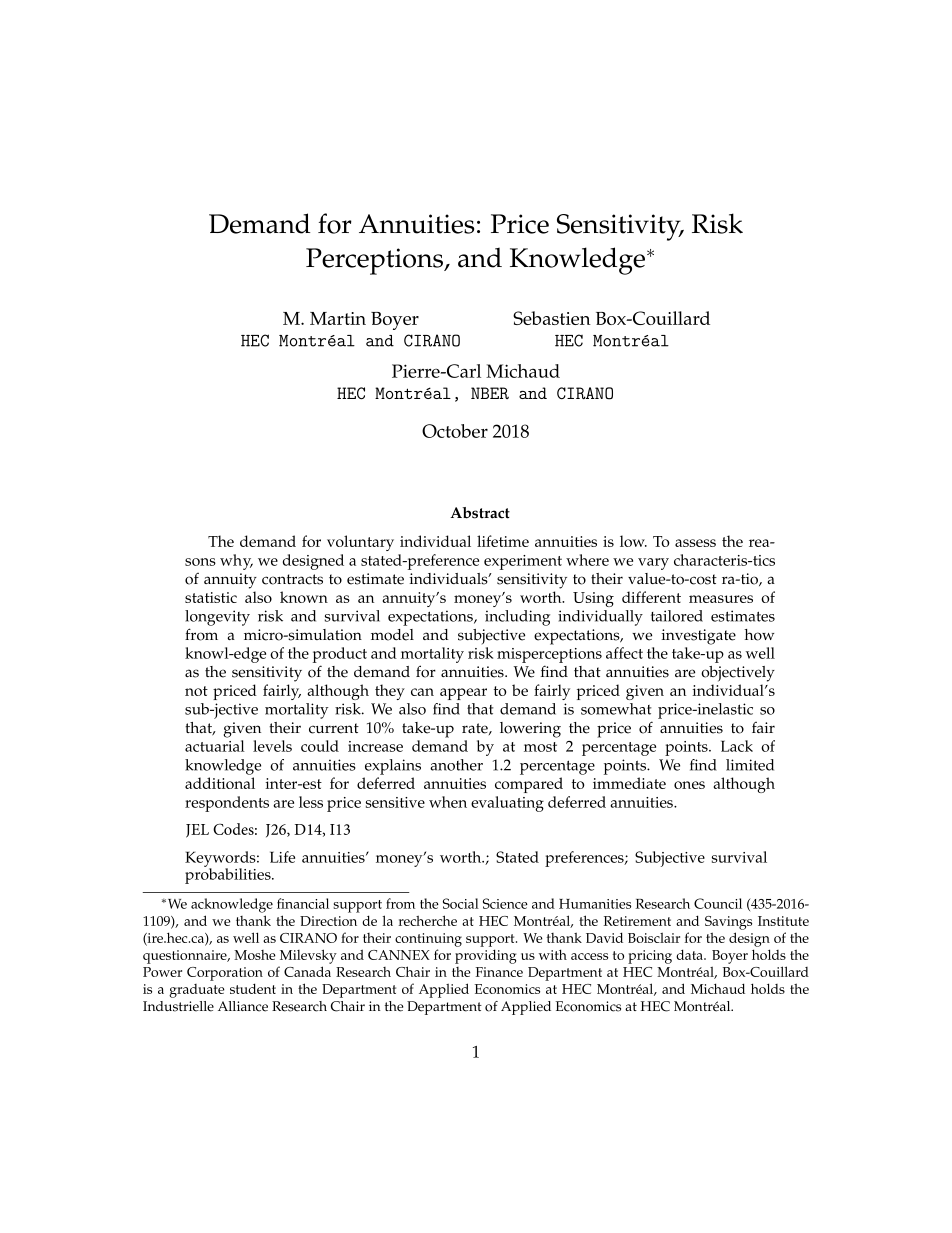 The width and height of the screenshot is (952, 1233). I want to click on NBER, so click(490, 393).
